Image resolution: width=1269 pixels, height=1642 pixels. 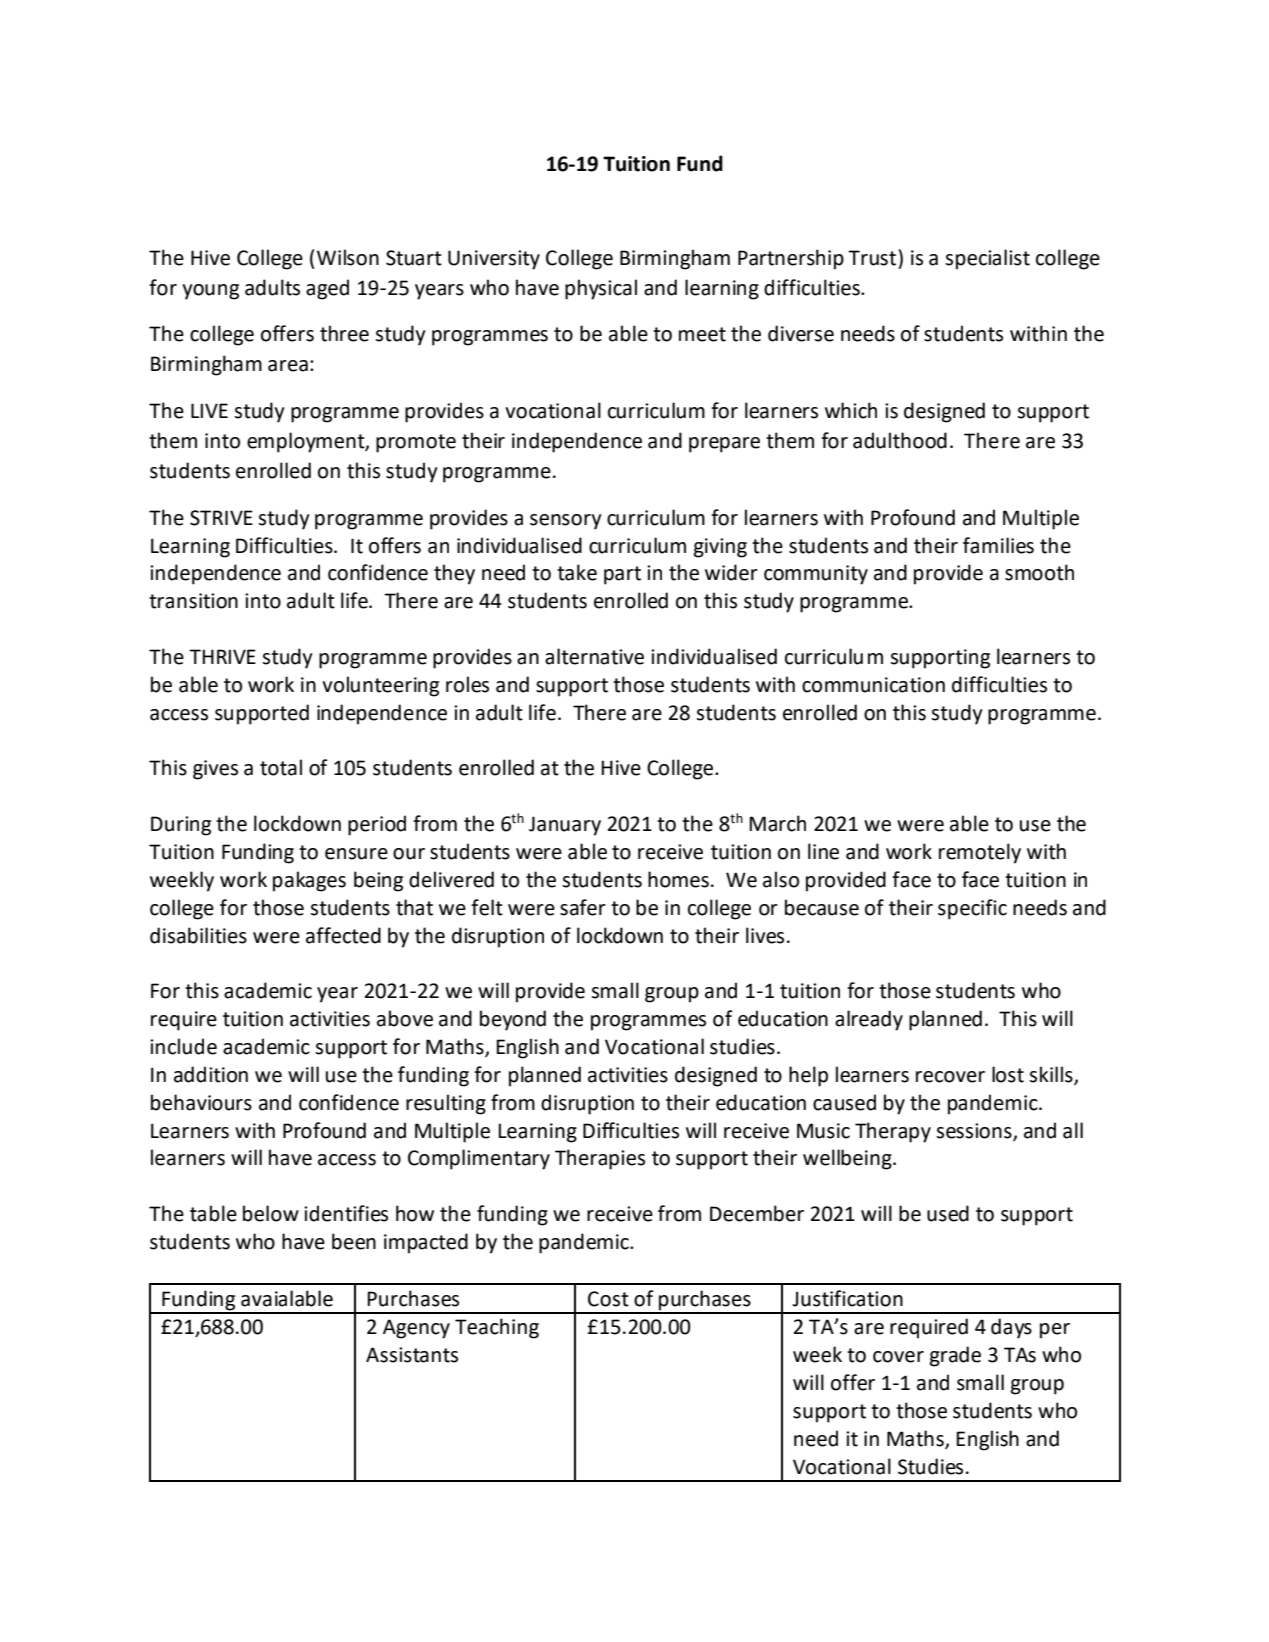 What do you see at coordinates (608, 1299) in the image?
I see `Cost` at bounding box center [608, 1299].
